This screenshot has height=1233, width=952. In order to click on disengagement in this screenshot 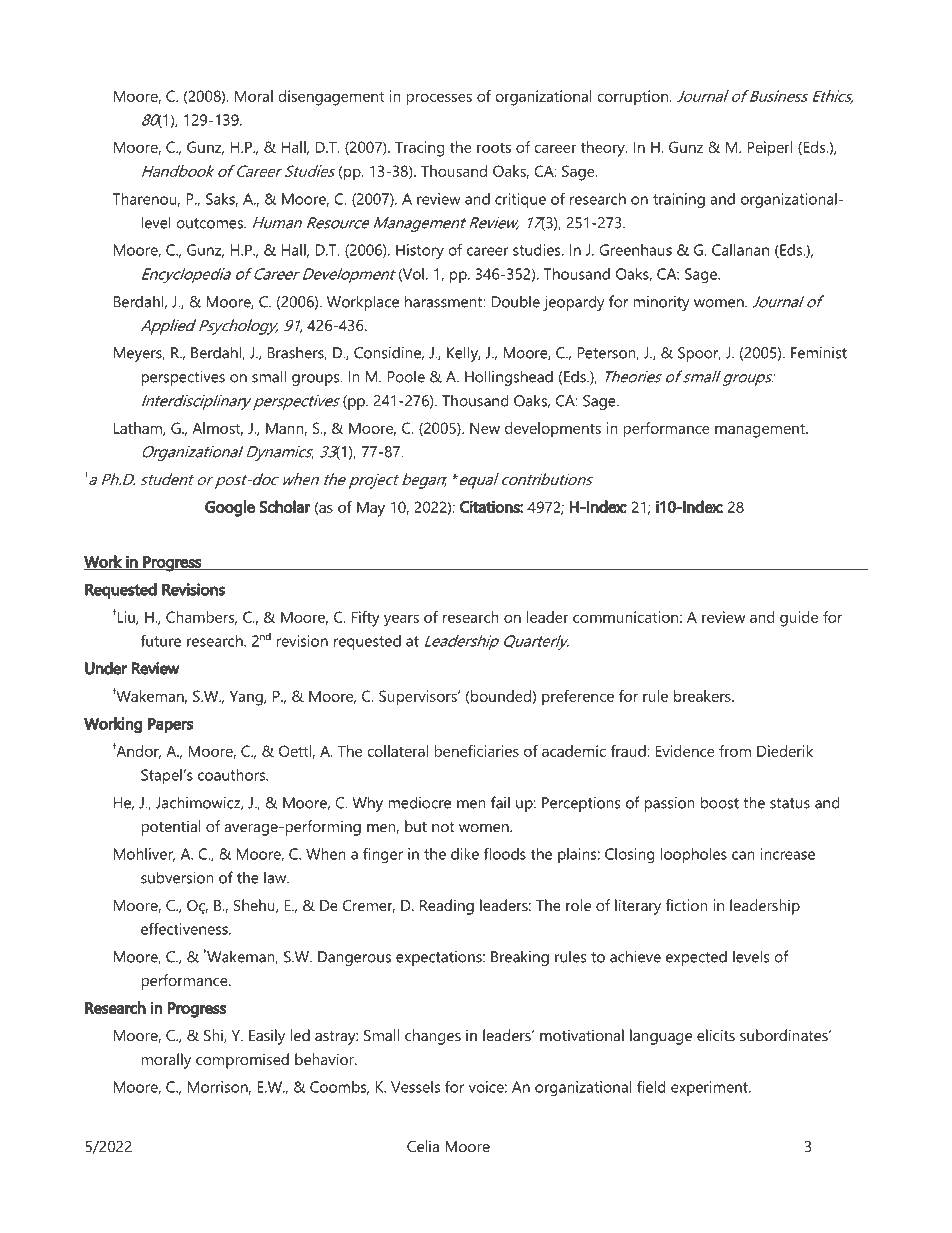, I will do `click(331, 98)`.
